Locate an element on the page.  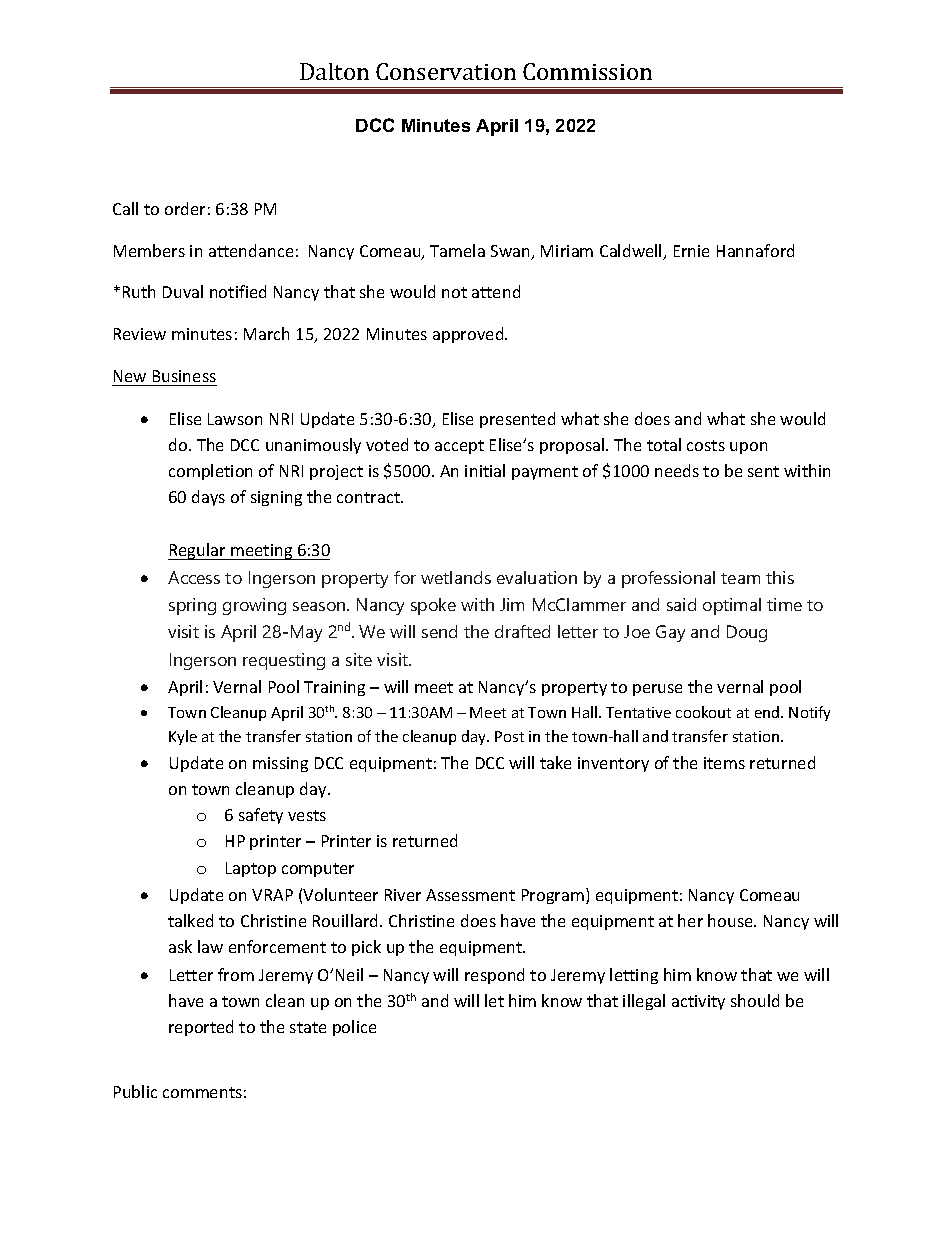
Dalton is located at coordinates (334, 71).
